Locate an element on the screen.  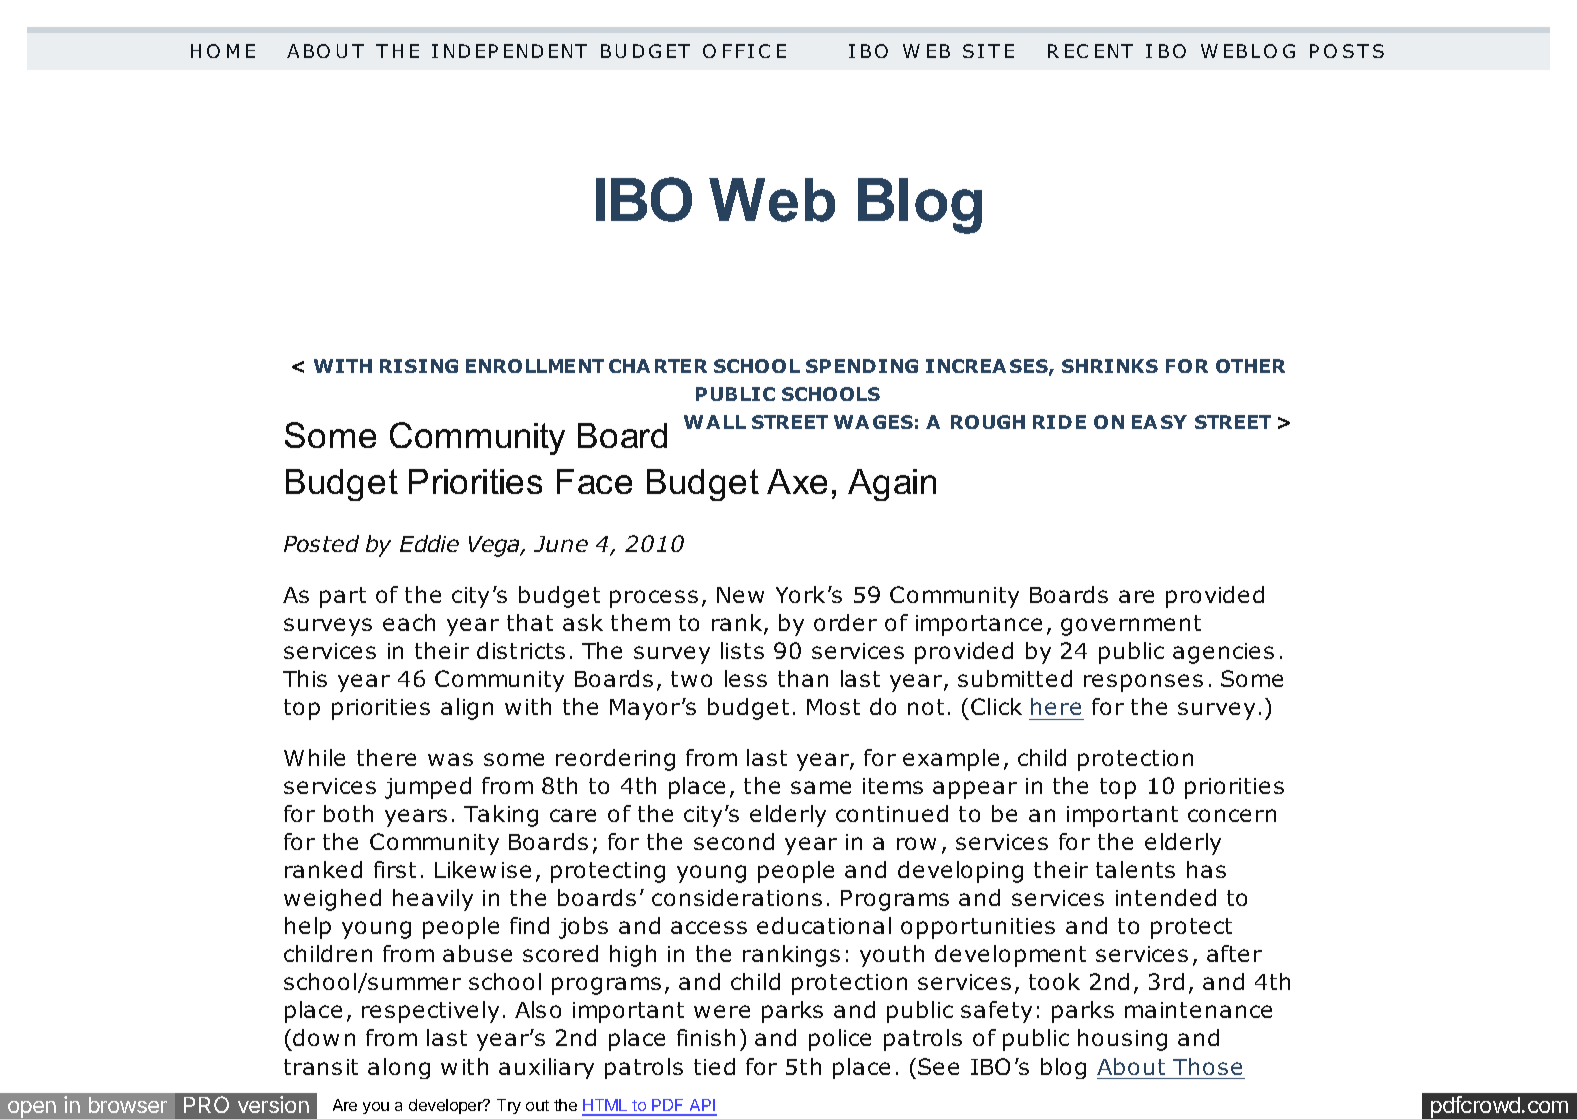
Posted is located at coordinates (321, 543).
